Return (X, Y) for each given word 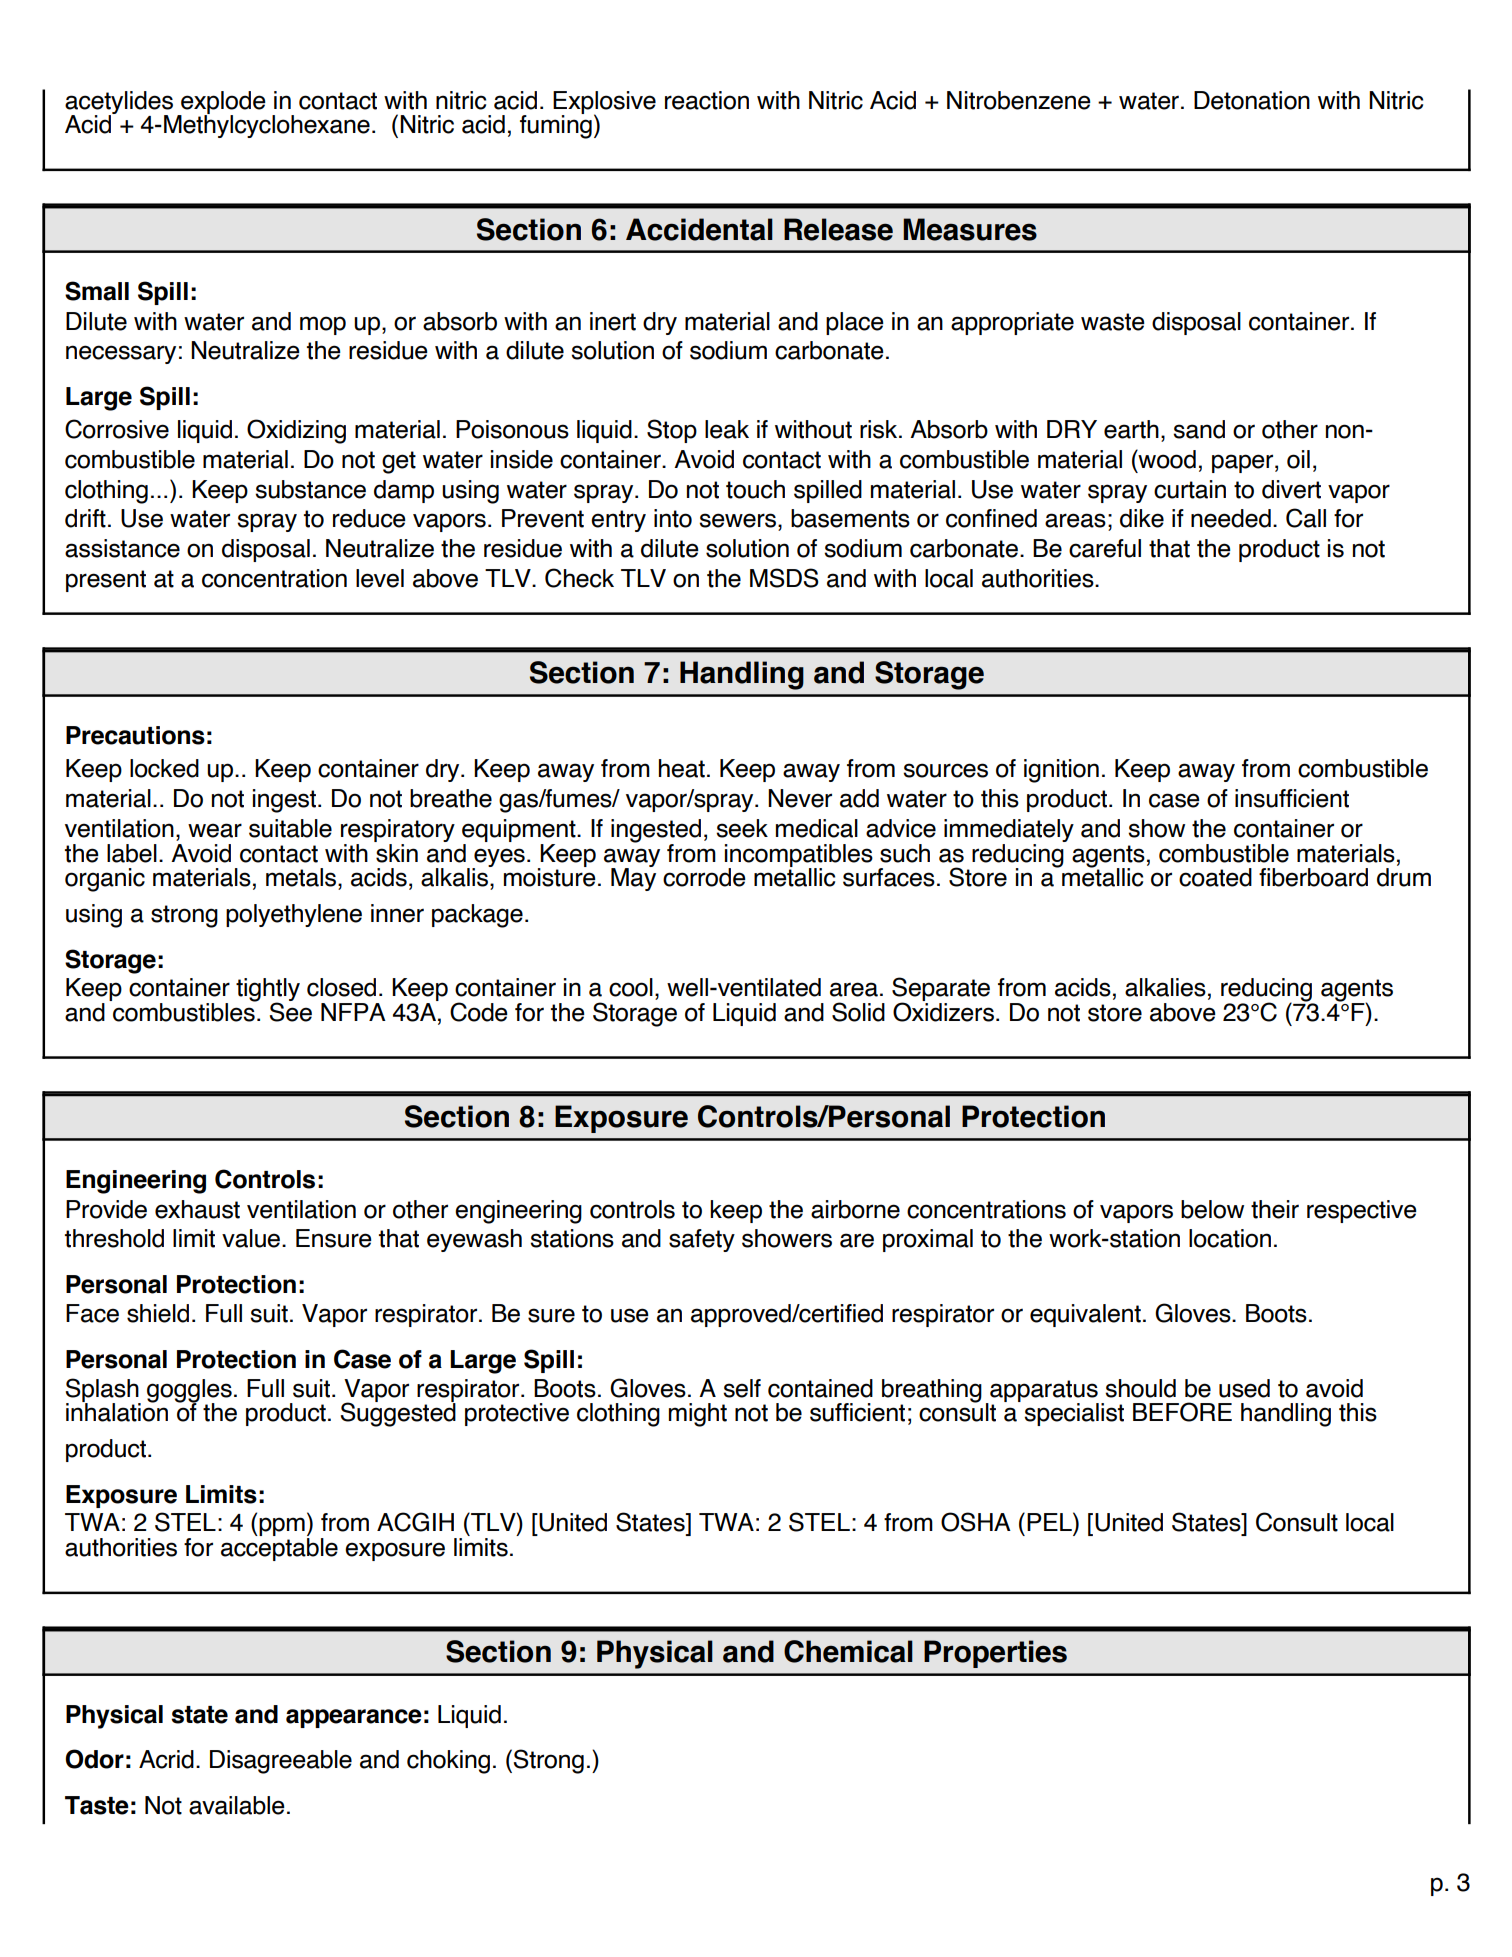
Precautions (135, 735)
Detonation (1252, 100)
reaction (707, 100)
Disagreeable (281, 1762)
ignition (1061, 771)
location (1230, 1238)
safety (702, 1240)
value (252, 1238)
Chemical (848, 1651)
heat (682, 768)
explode (222, 103)
